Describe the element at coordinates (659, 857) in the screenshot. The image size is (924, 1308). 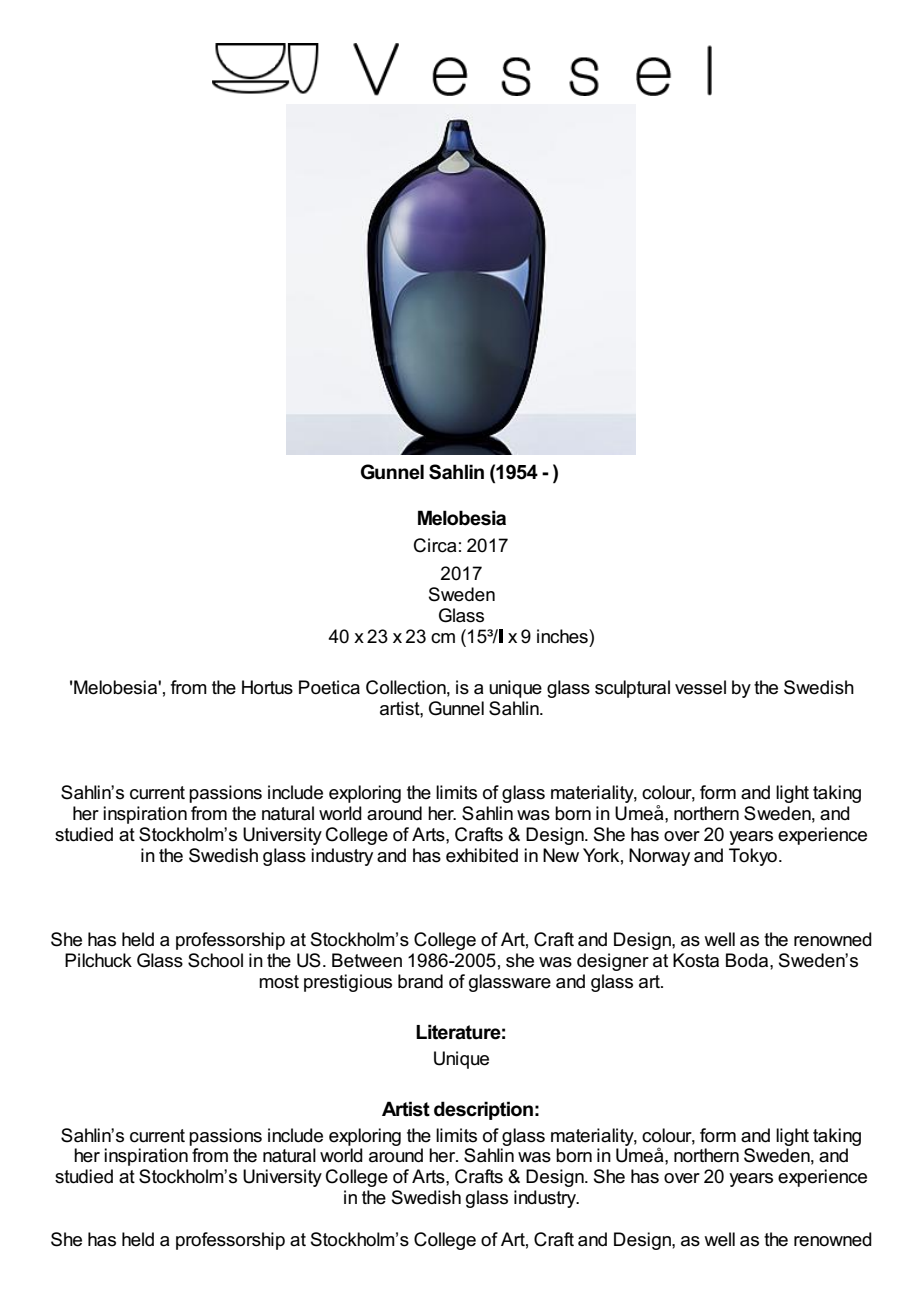
I see `Norway` at that location.
